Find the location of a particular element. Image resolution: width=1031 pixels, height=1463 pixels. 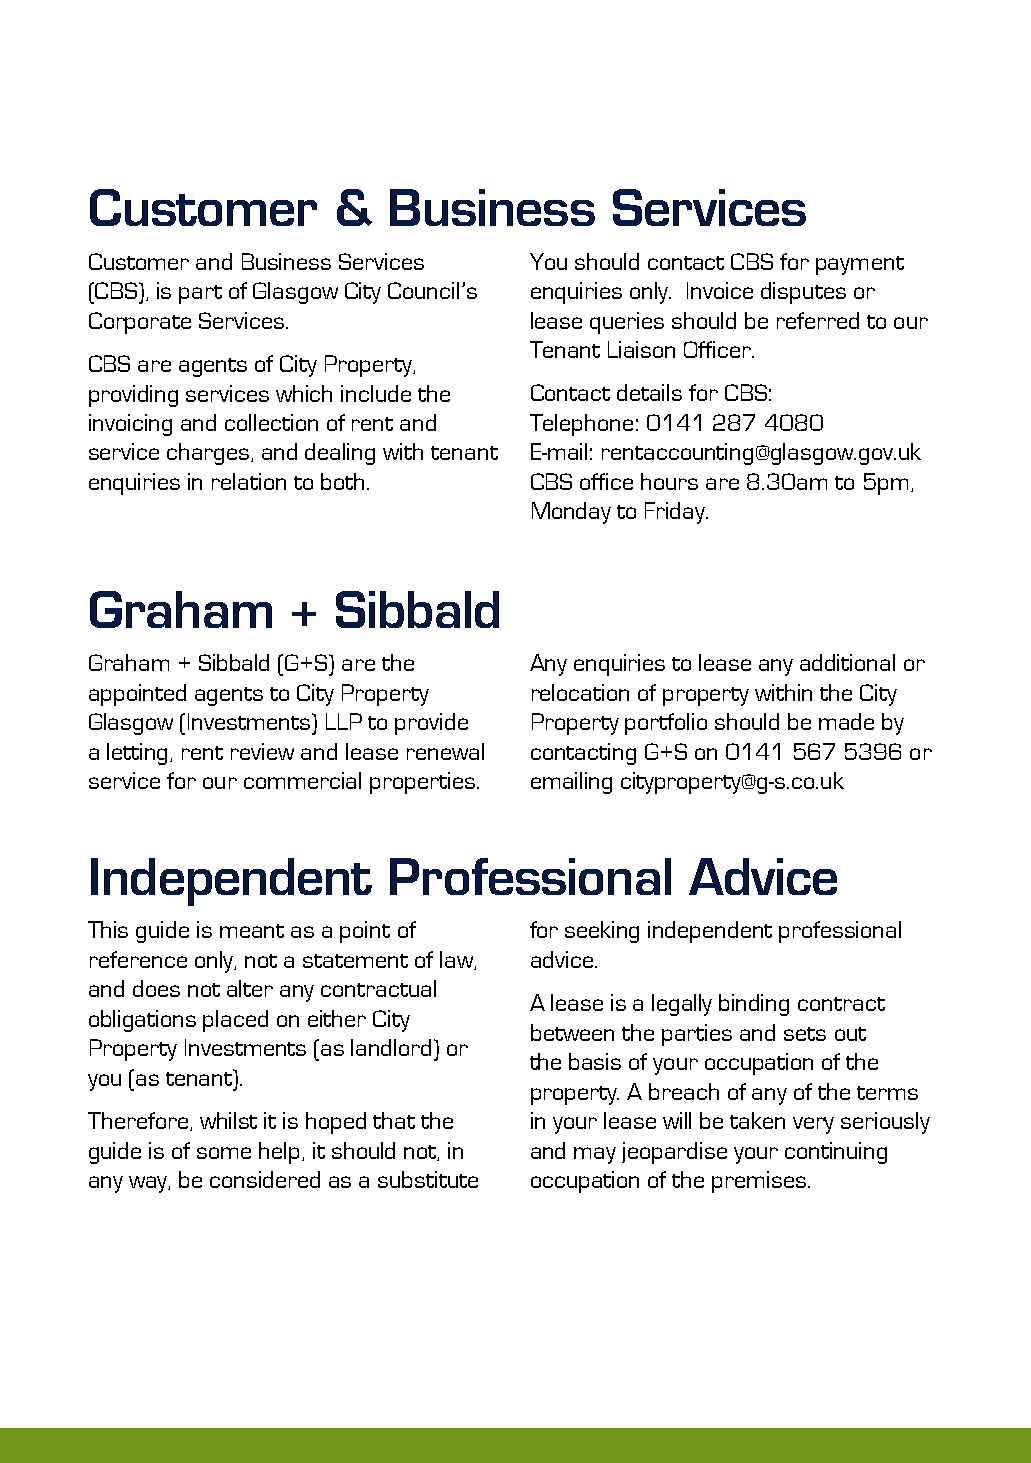

queries is located at coordinates (627, 323).
